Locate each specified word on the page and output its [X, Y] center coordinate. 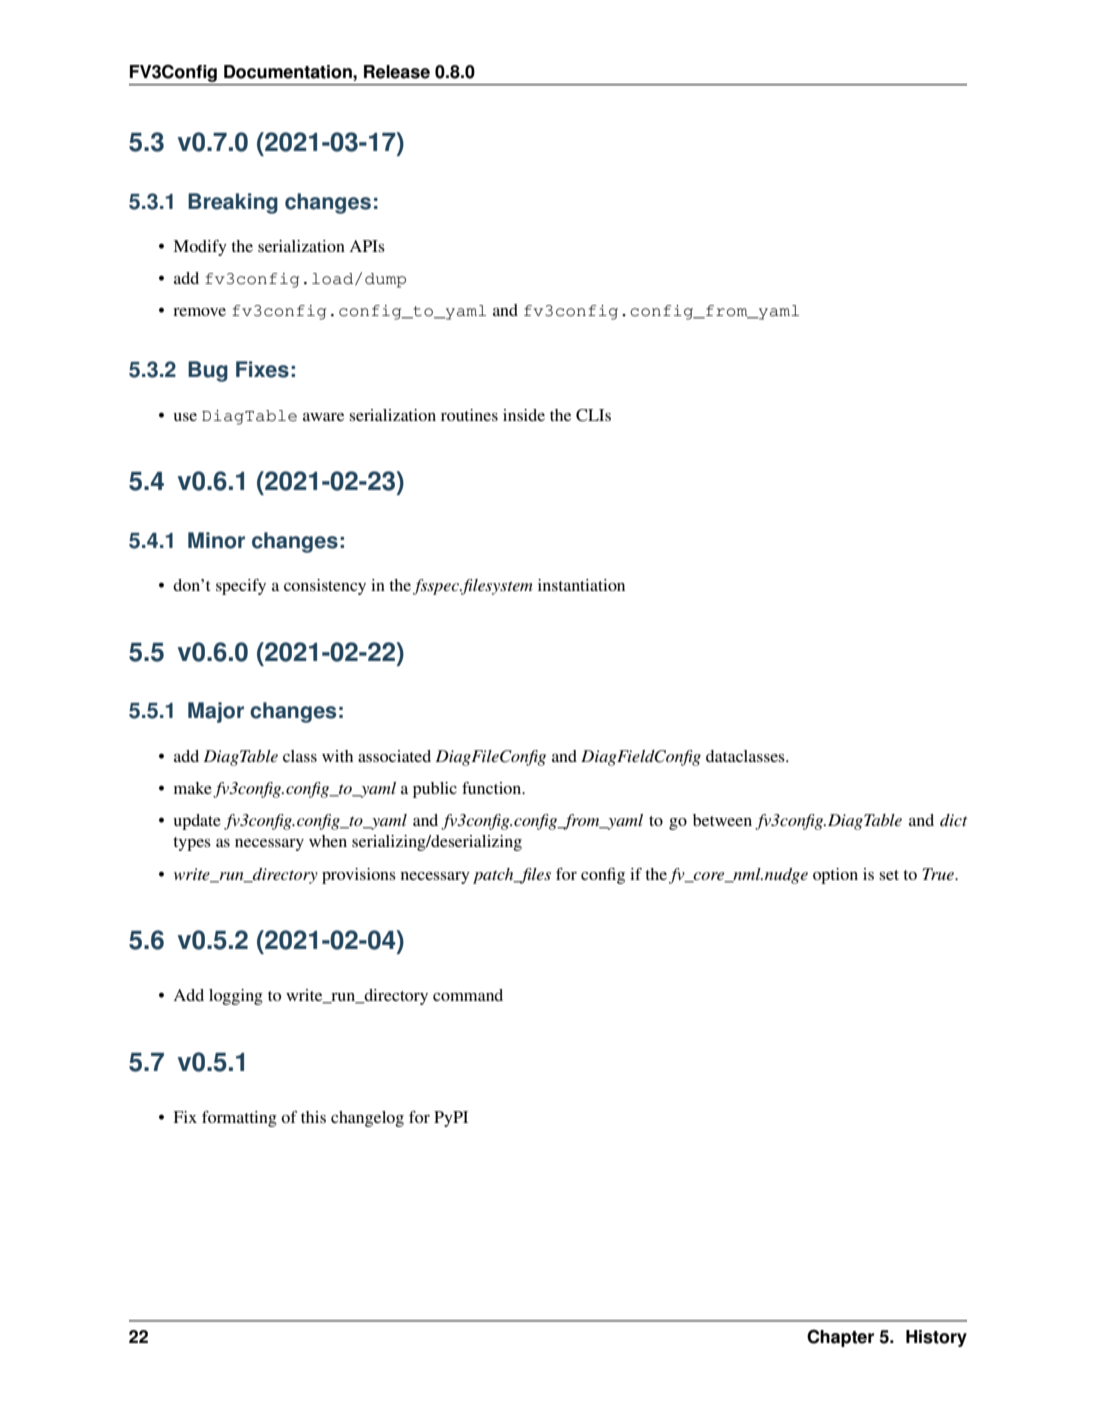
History [936, 1338]
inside [524, 415]
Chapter [840, 1338]
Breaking [233, 203]
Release [397, 72]
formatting [239, 1119]
